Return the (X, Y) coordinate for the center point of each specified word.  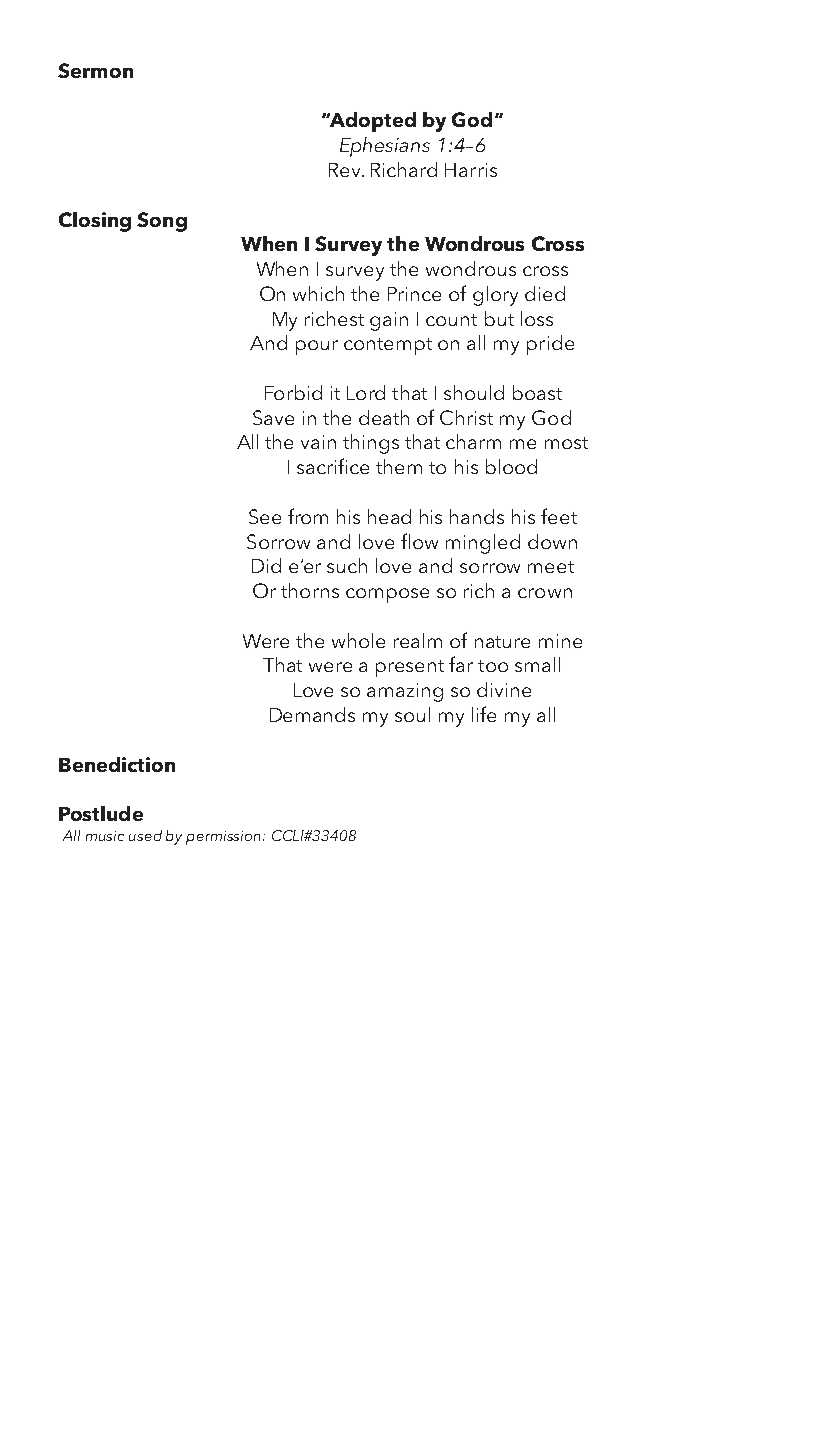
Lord (366, 392)
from (308, 516)
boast (537, 392)
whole (358, 640)
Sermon (95, 70)
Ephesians (385, 147)
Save (273, 417)
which (318, 293)
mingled (483, 544)
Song (162, 222)
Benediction (117, 764)
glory (495, 296)
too (493, 666)
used (145, 835)
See (265, 516)
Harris (471, 170)
